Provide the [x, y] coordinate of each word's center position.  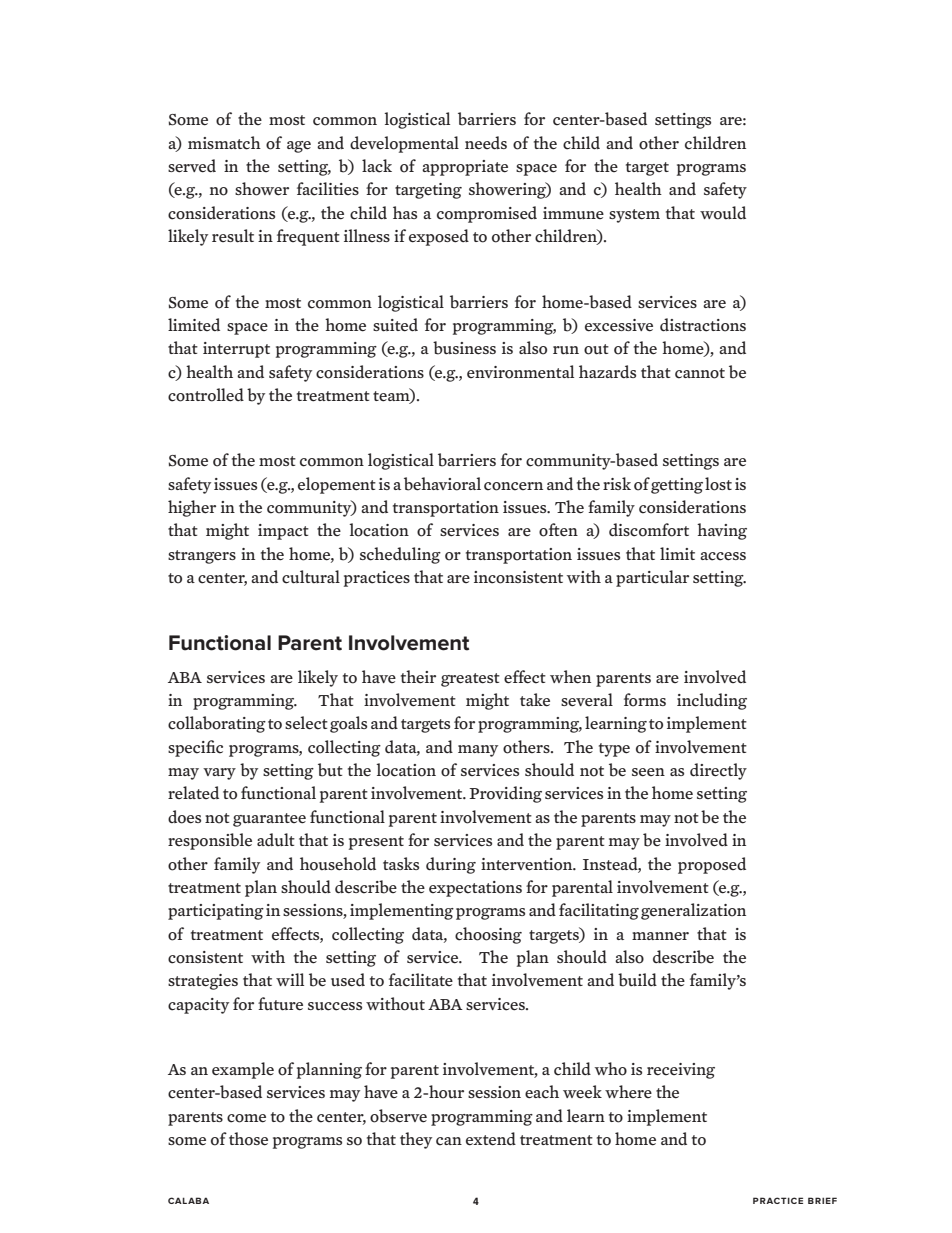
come [246, 1118]
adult [276, 840]
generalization [693, 911]
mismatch [224, 143]
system [634, 216]
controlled [206, 395]
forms [645, 700]
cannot [700, 373]
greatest [470, 680]
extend [491, 1139]
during [451, 865]
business [464, 348]
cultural [311, 577]
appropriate [465, 168]
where [628, 1091]
